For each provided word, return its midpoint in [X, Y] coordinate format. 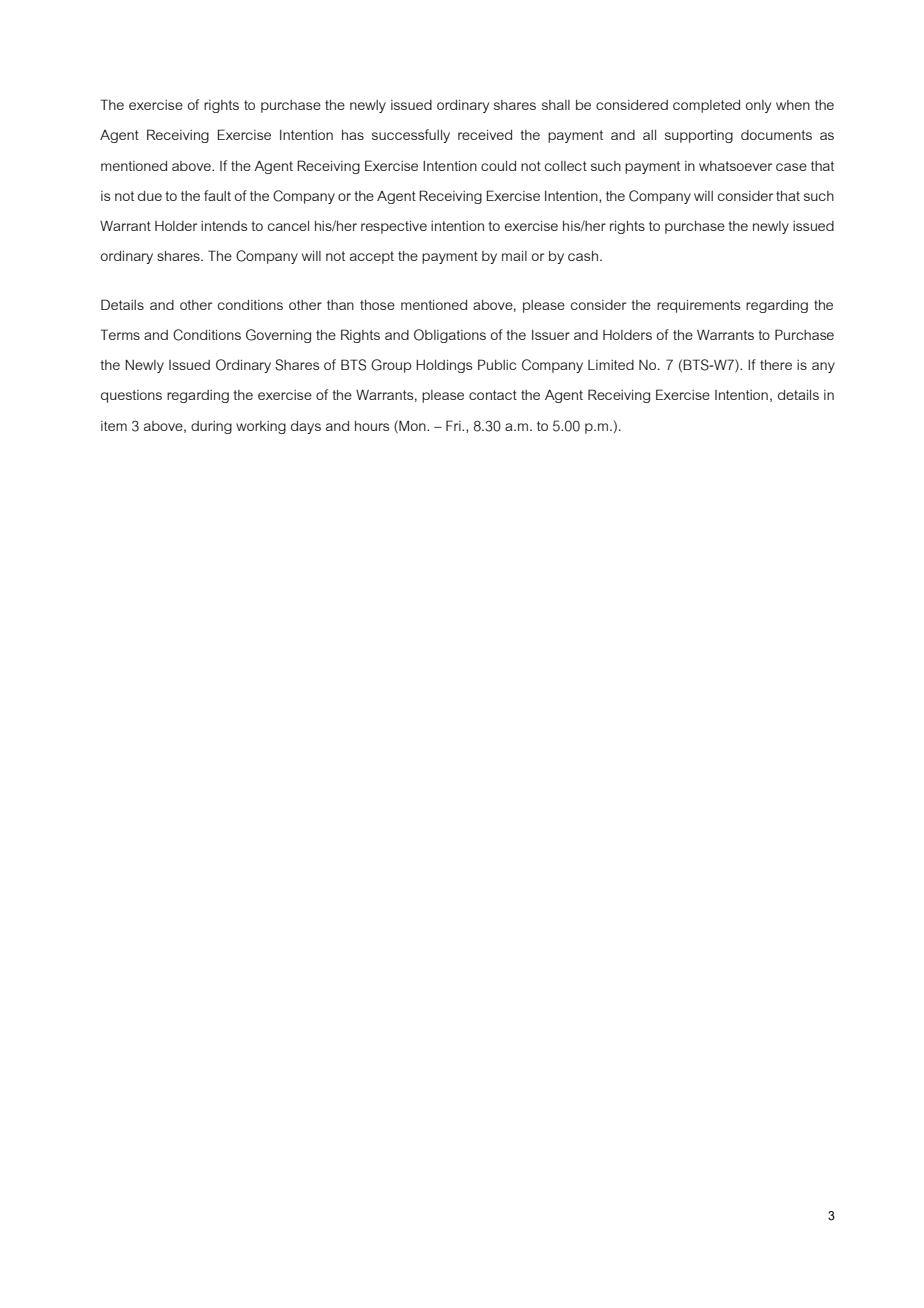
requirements [698, 306]
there [776, 365]
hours [372, 426]
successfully [411, 136]
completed [706, 106]
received [485, 135]
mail [514, 256]
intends [224, 226]
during [211, 427]
